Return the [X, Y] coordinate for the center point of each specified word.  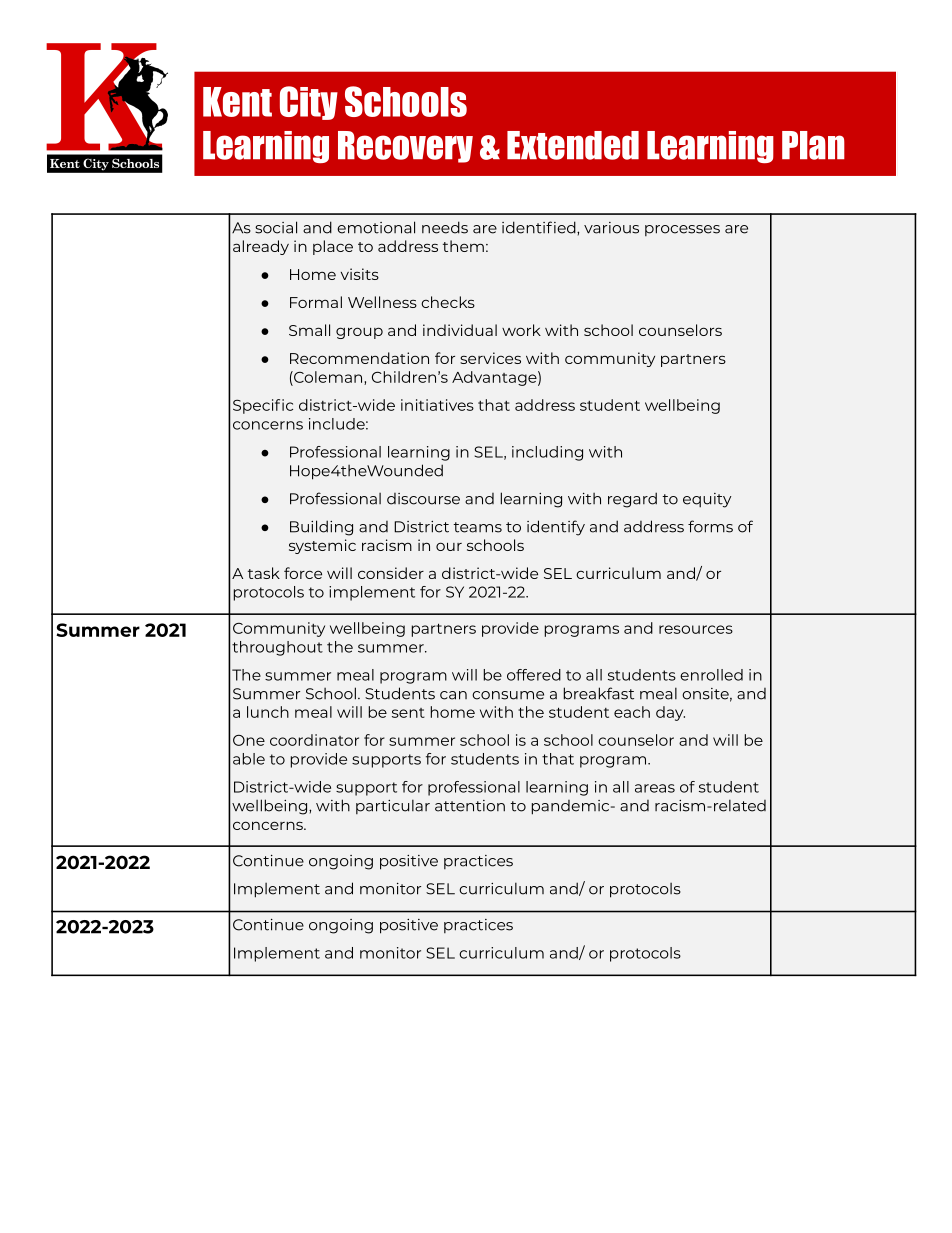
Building [321, 528]
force [303, 573]
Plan [813, 145]
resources [696, 629]
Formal [316, 302]
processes [682, 230]
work [521, 330]
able [249, 759]
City [309, 103]
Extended [573, 145]
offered [534, 675]
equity [707, 500]
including [547, 453]
